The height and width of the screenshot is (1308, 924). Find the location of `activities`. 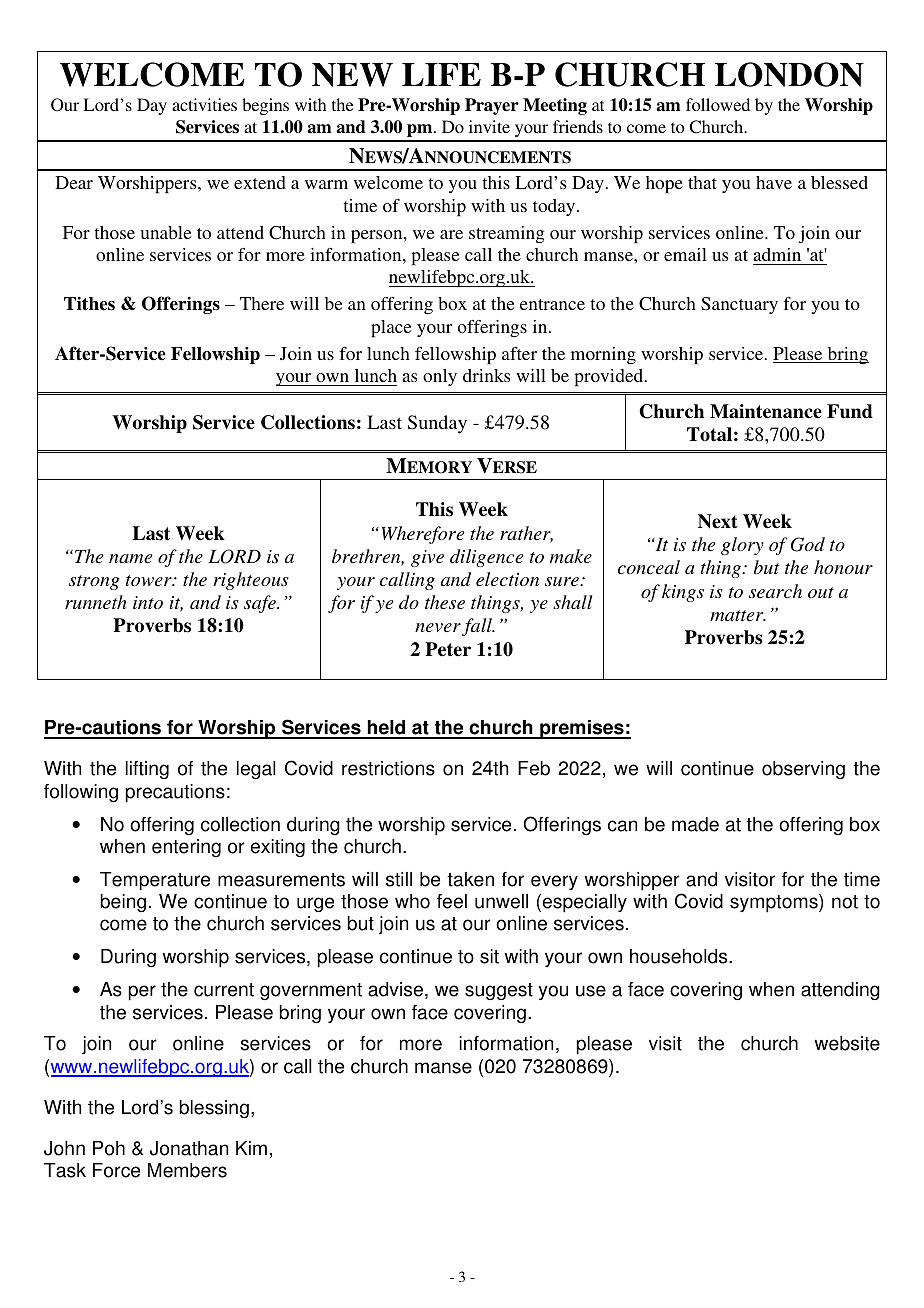

activities is located at coordinates (204, 104).
